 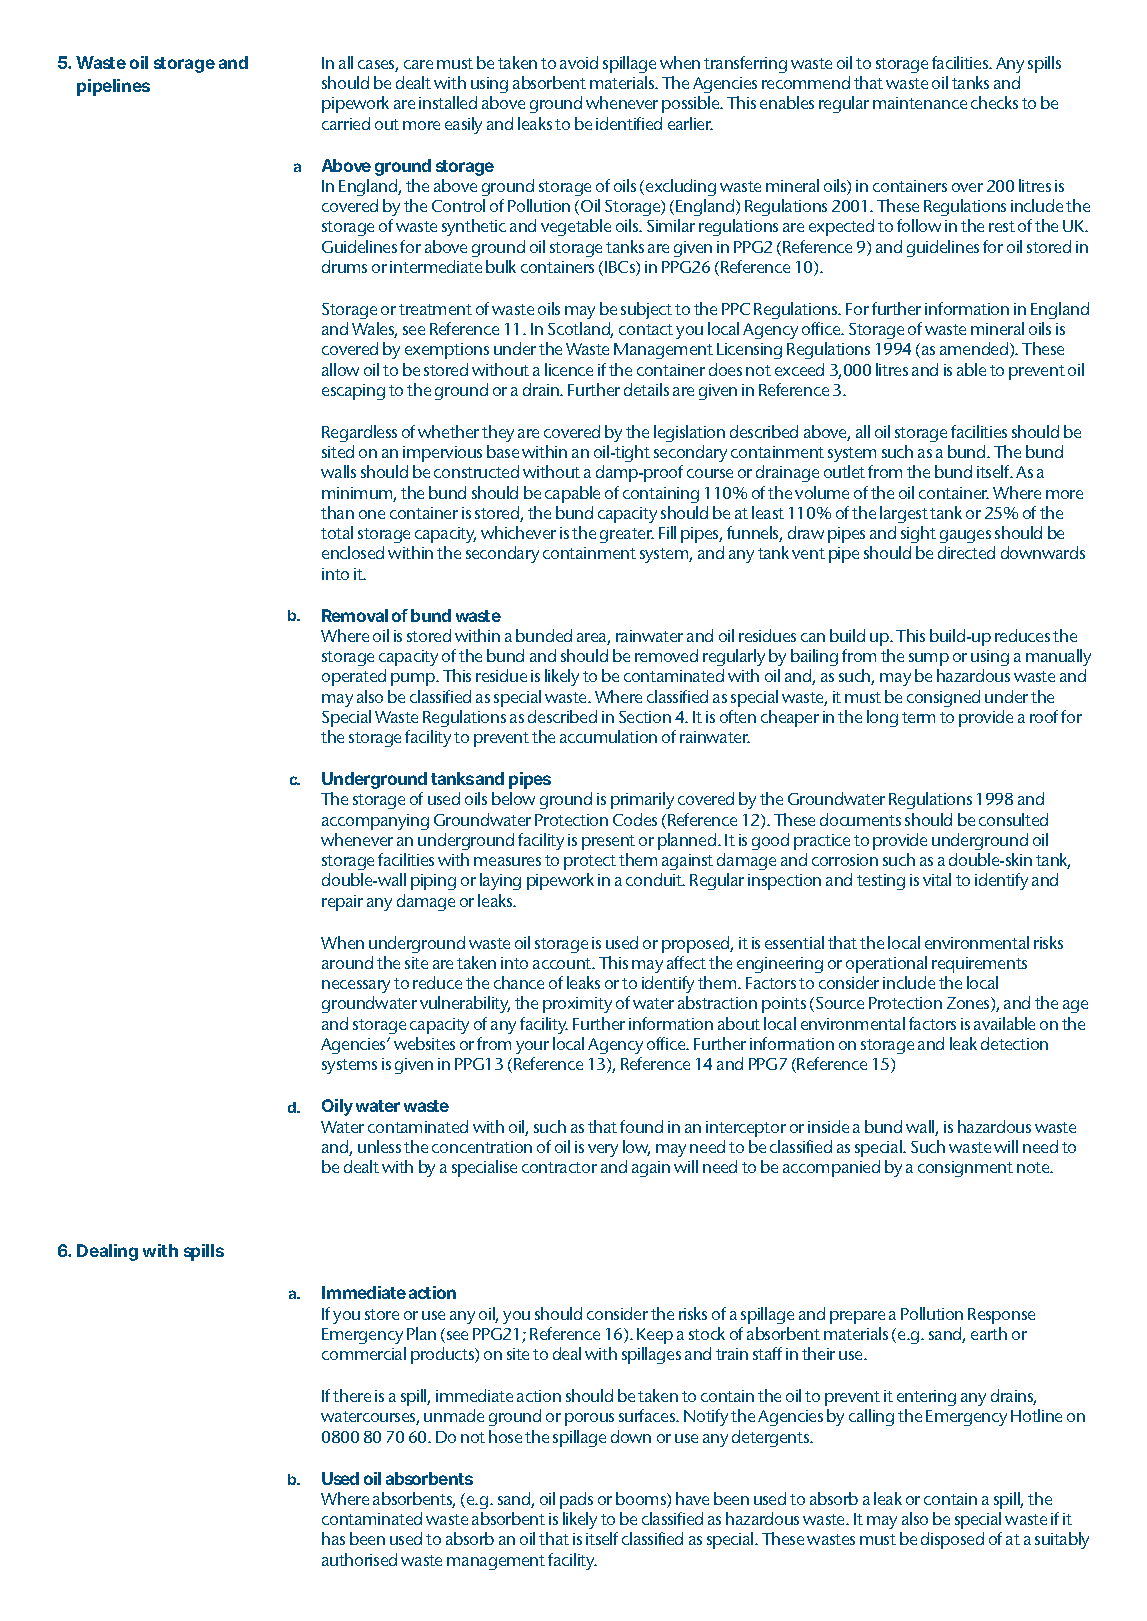 What do you see at coordinates (359, 1559) in the document?
I see `authorised` at bounding box center [359, 1559].
